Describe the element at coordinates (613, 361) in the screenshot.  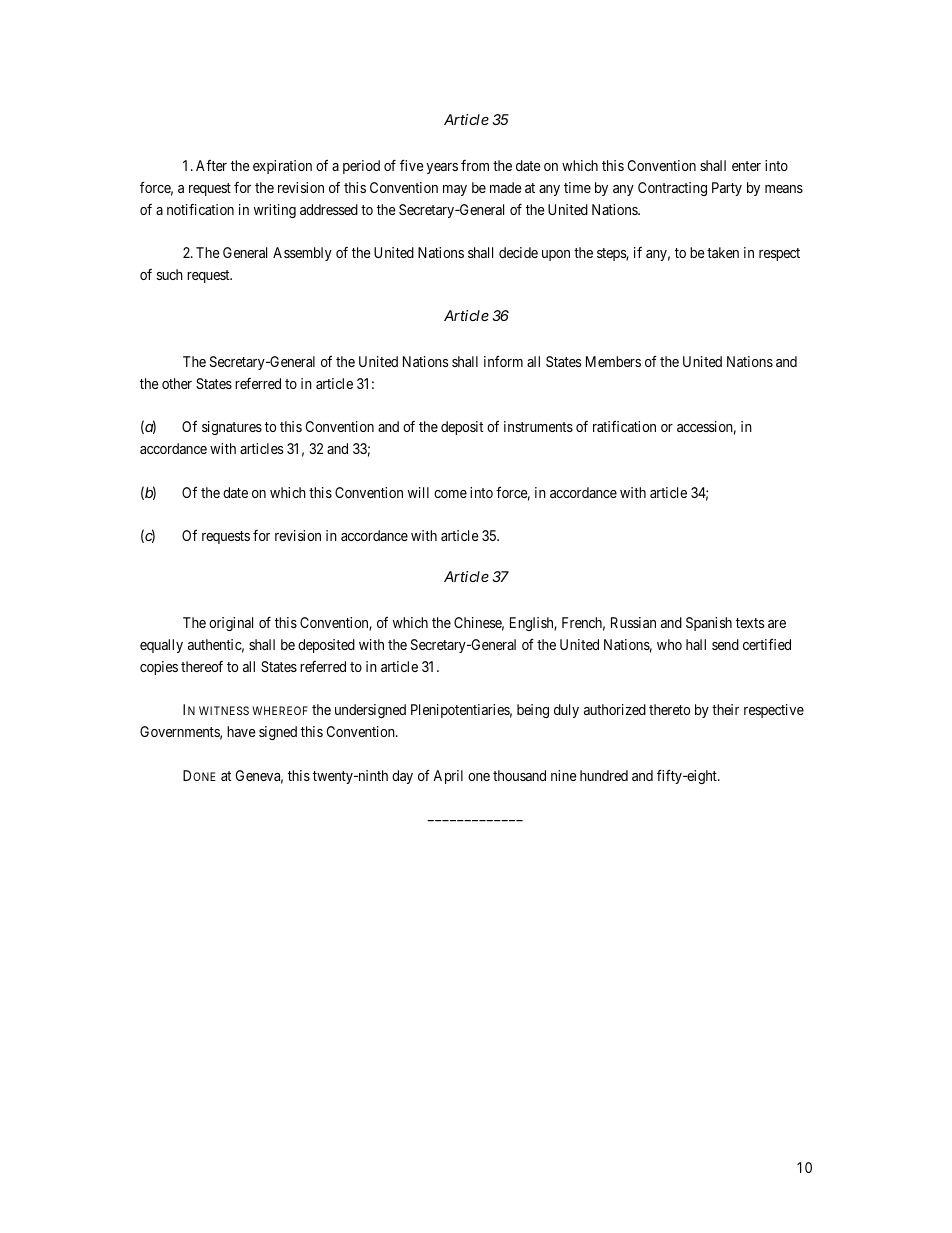
I see `Members` at that location.
